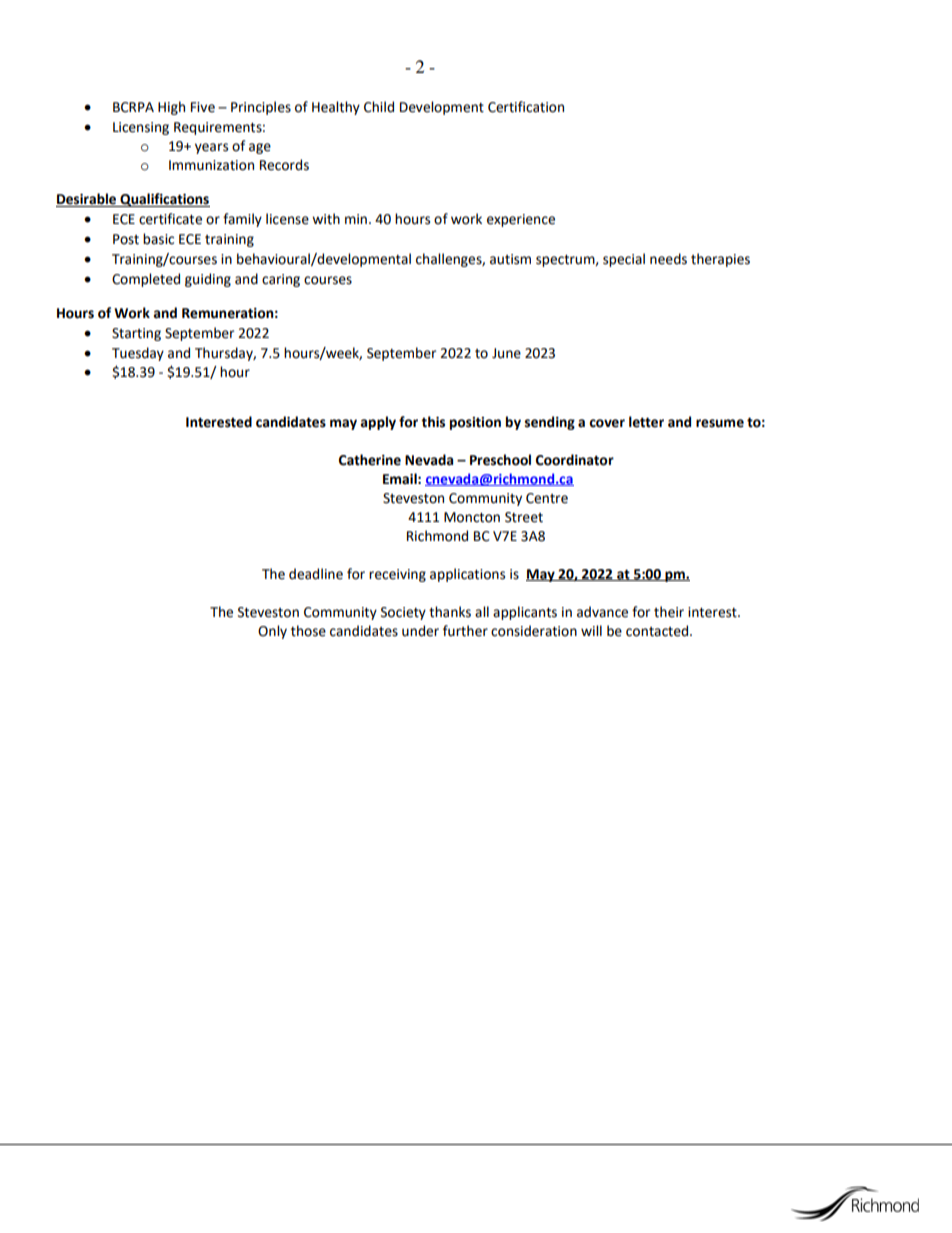  Describe the element at coordinates (138, 354) in the screenshot. I see `Tuesday` at that location.
